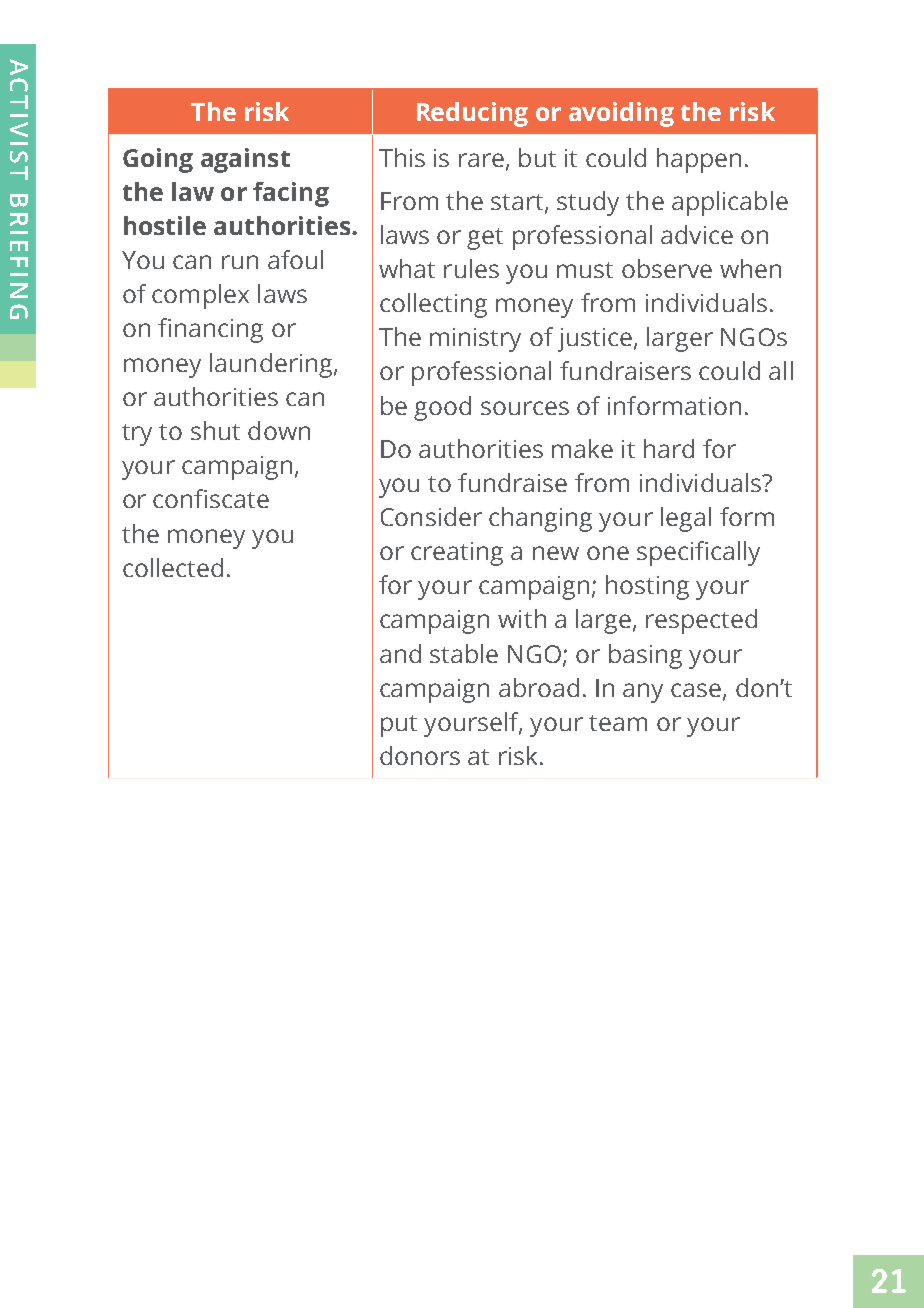  Describe the element at coordinates (472, 114) in the screenshot. I see `Reducing` at that location.
